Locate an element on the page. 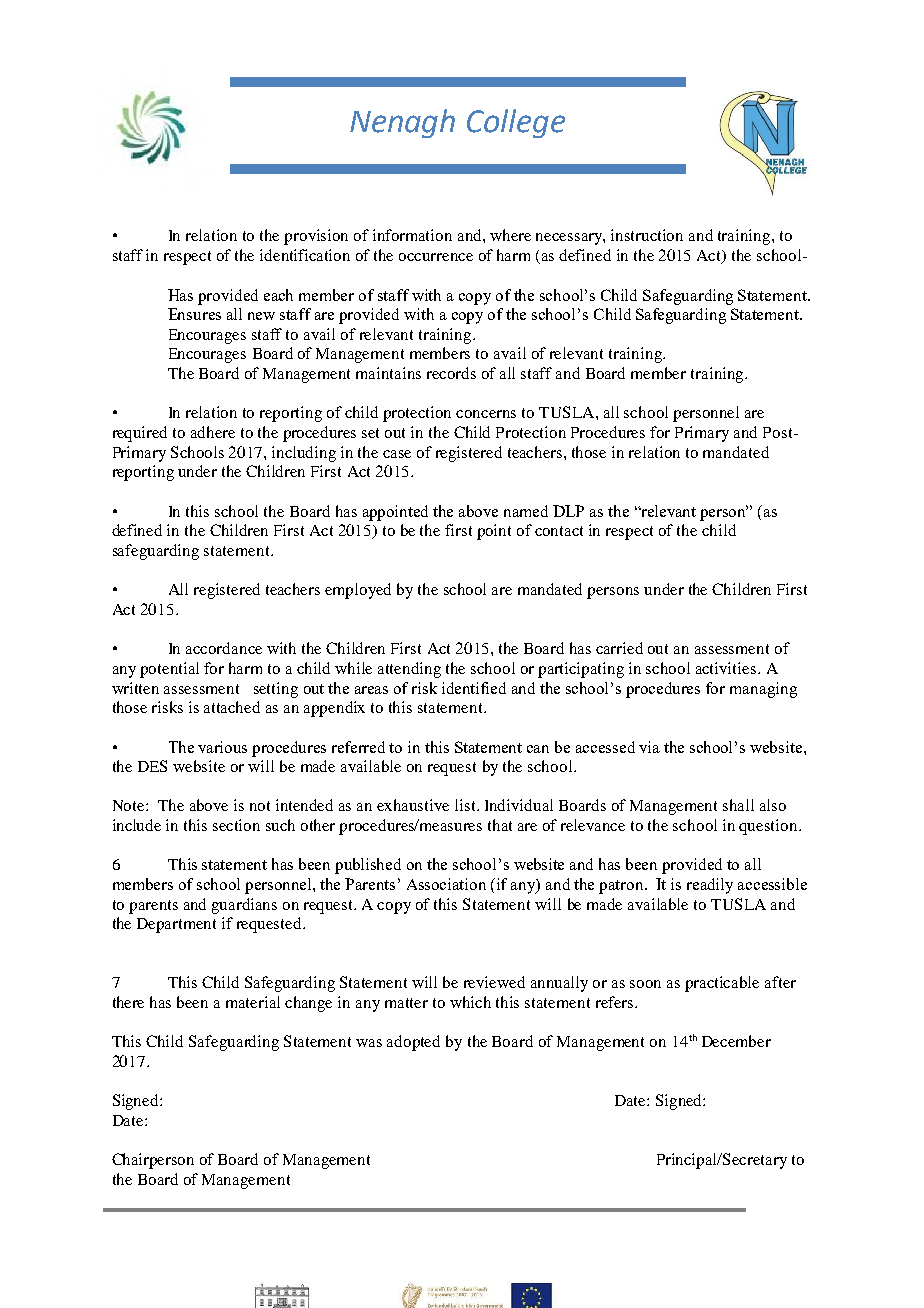  accordance is located at coordinates (224, 648).
